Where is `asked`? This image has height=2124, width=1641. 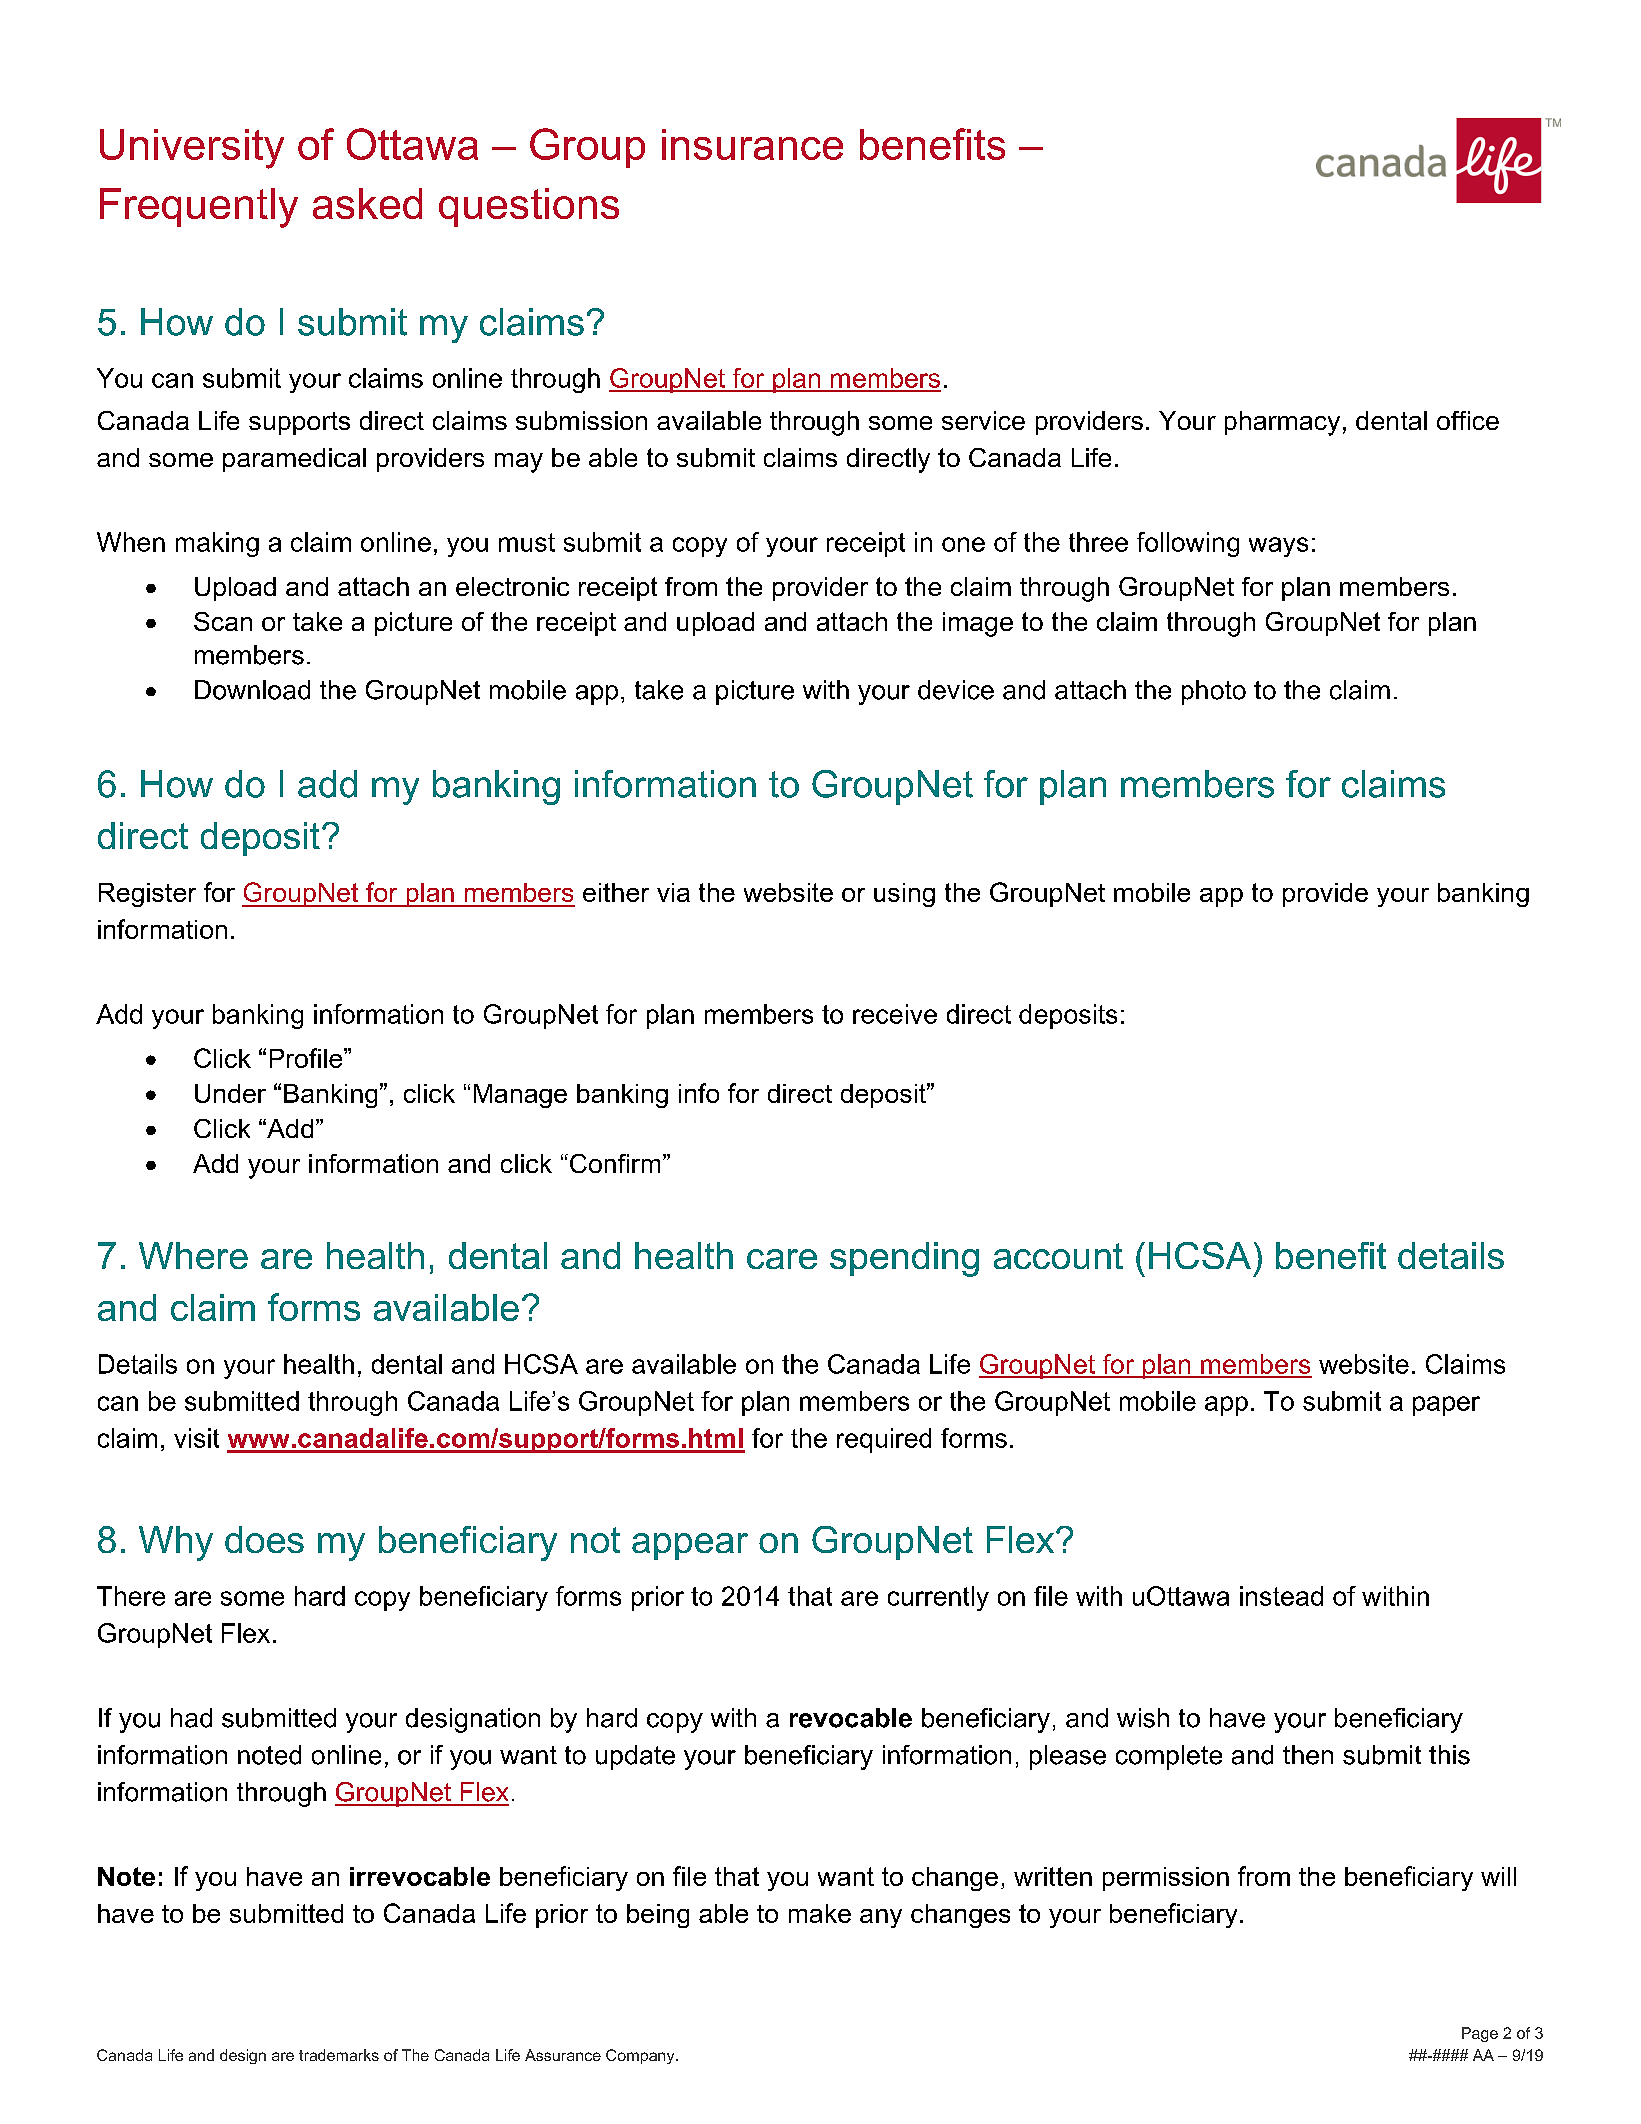 asked is located at coordinates (367, 203).
